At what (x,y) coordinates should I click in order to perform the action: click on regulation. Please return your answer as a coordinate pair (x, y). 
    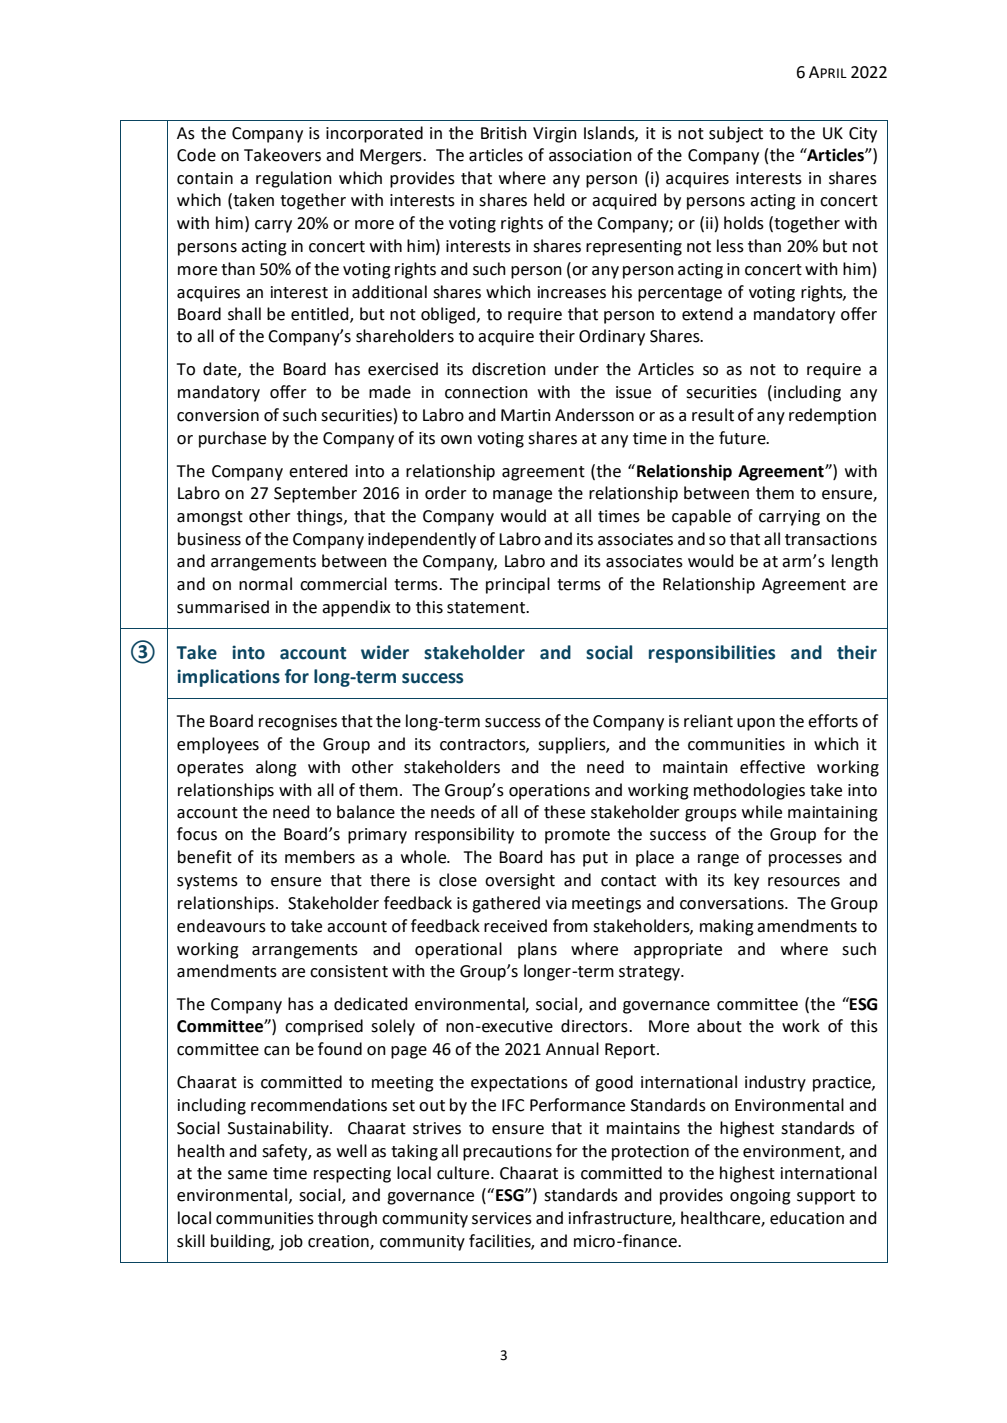
    Looking at the image, I should click on (294, 179).
